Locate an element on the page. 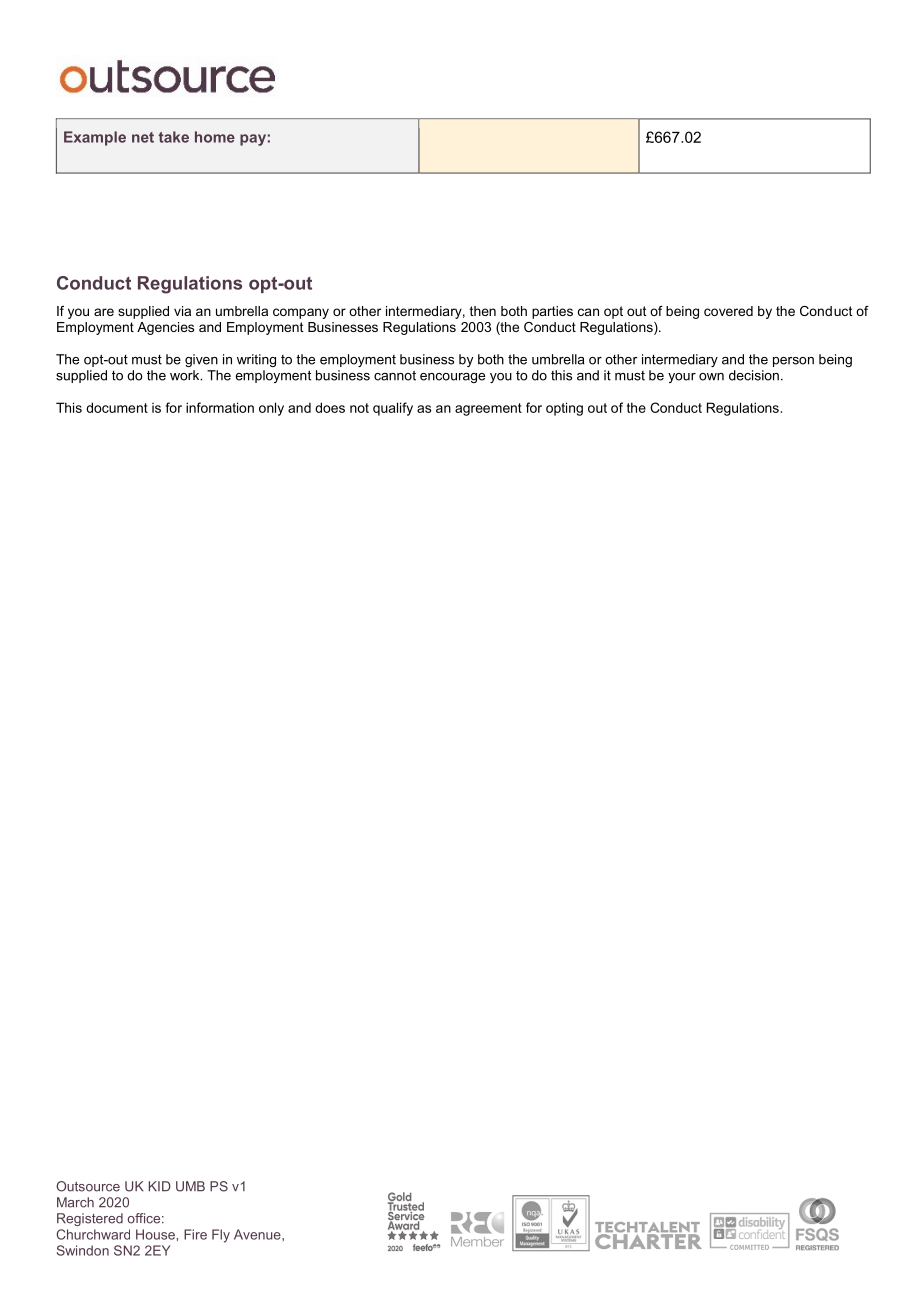 The width and height of the page is (924, 1308). Avenue is located at coordinates (258, 1234).
